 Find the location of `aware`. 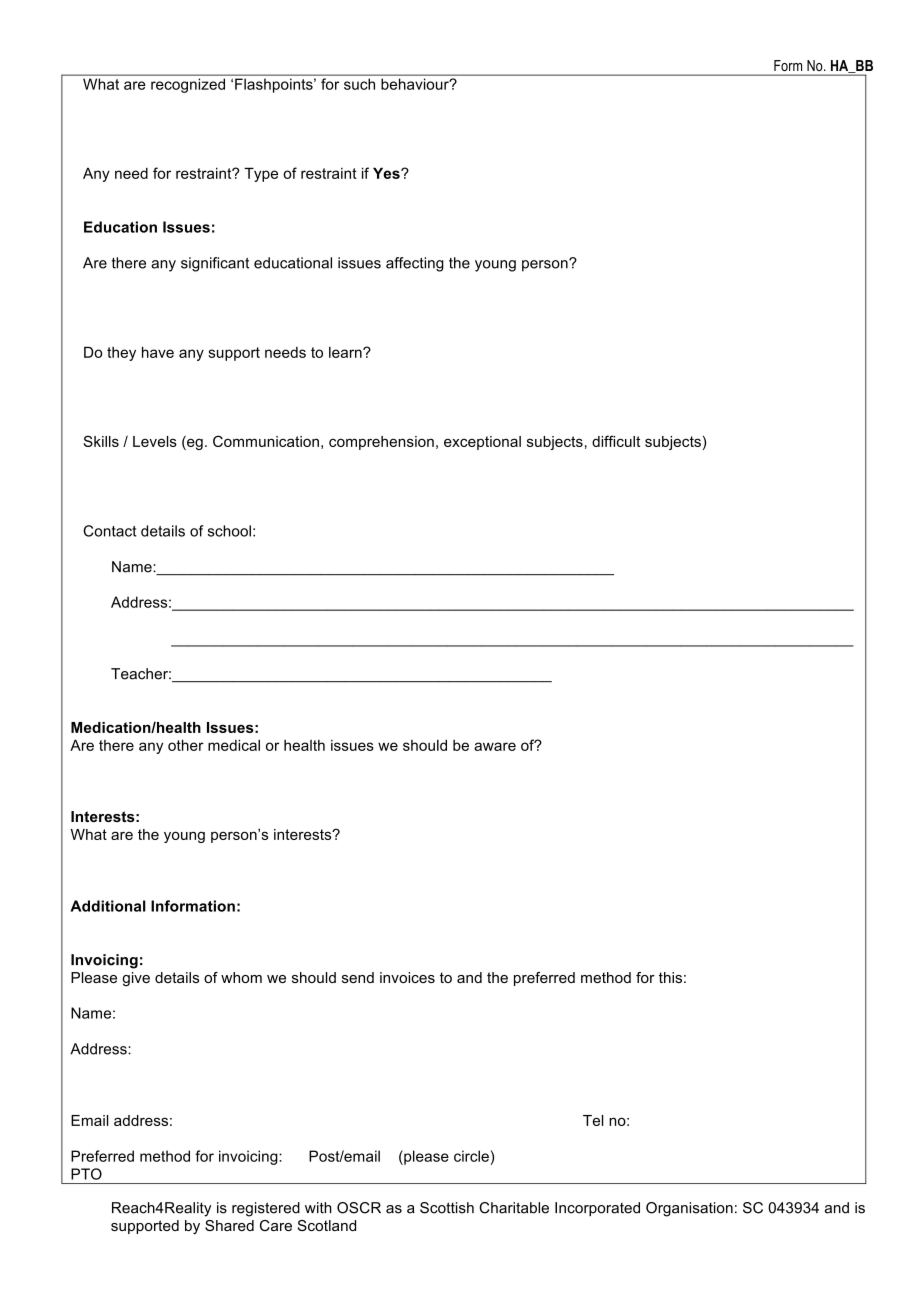

aware is located at coordinates (495, 746).
